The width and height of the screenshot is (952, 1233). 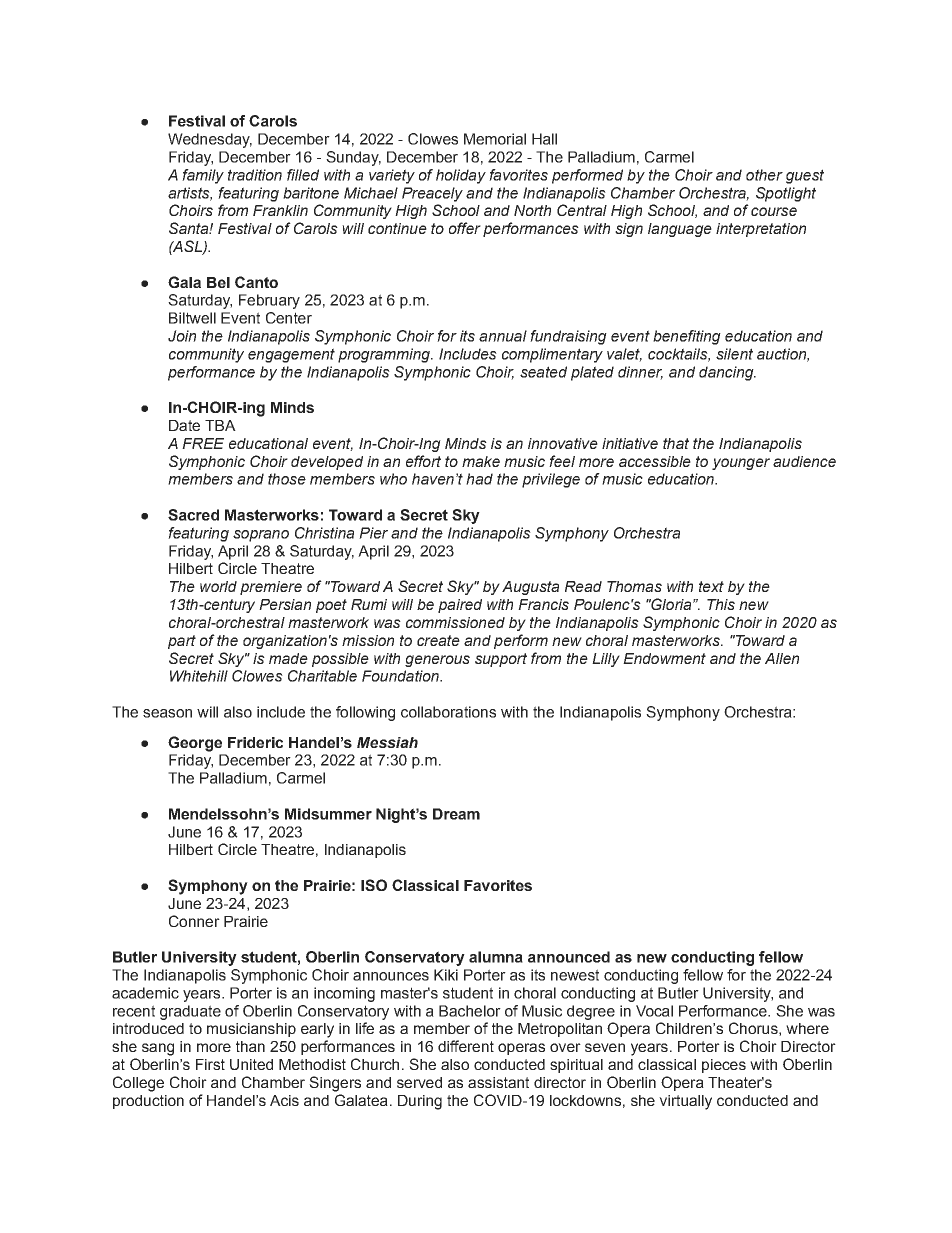 I want to click on other, so click(x=764, y=175).
